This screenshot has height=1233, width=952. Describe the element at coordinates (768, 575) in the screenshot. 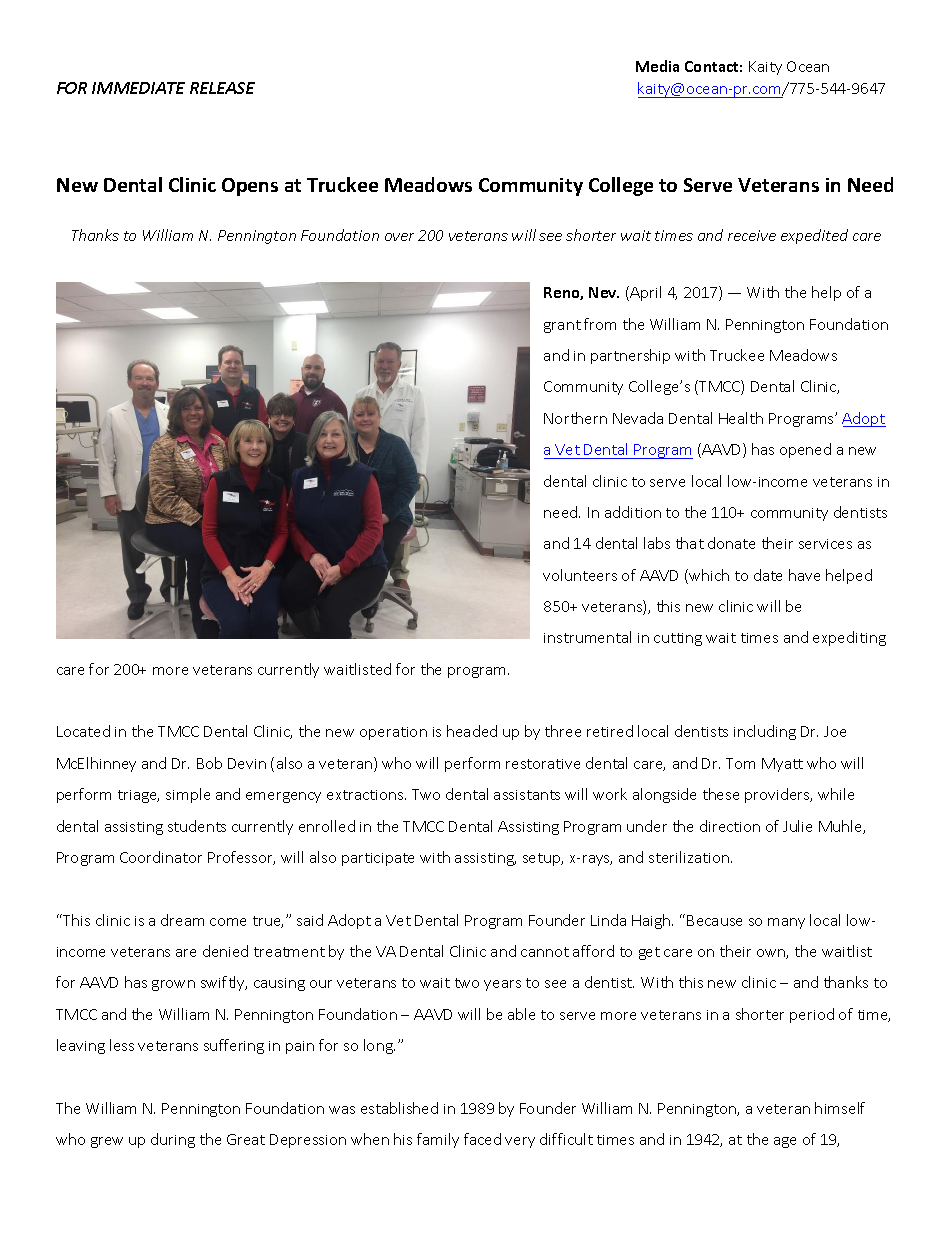

I see `date` at that location.
